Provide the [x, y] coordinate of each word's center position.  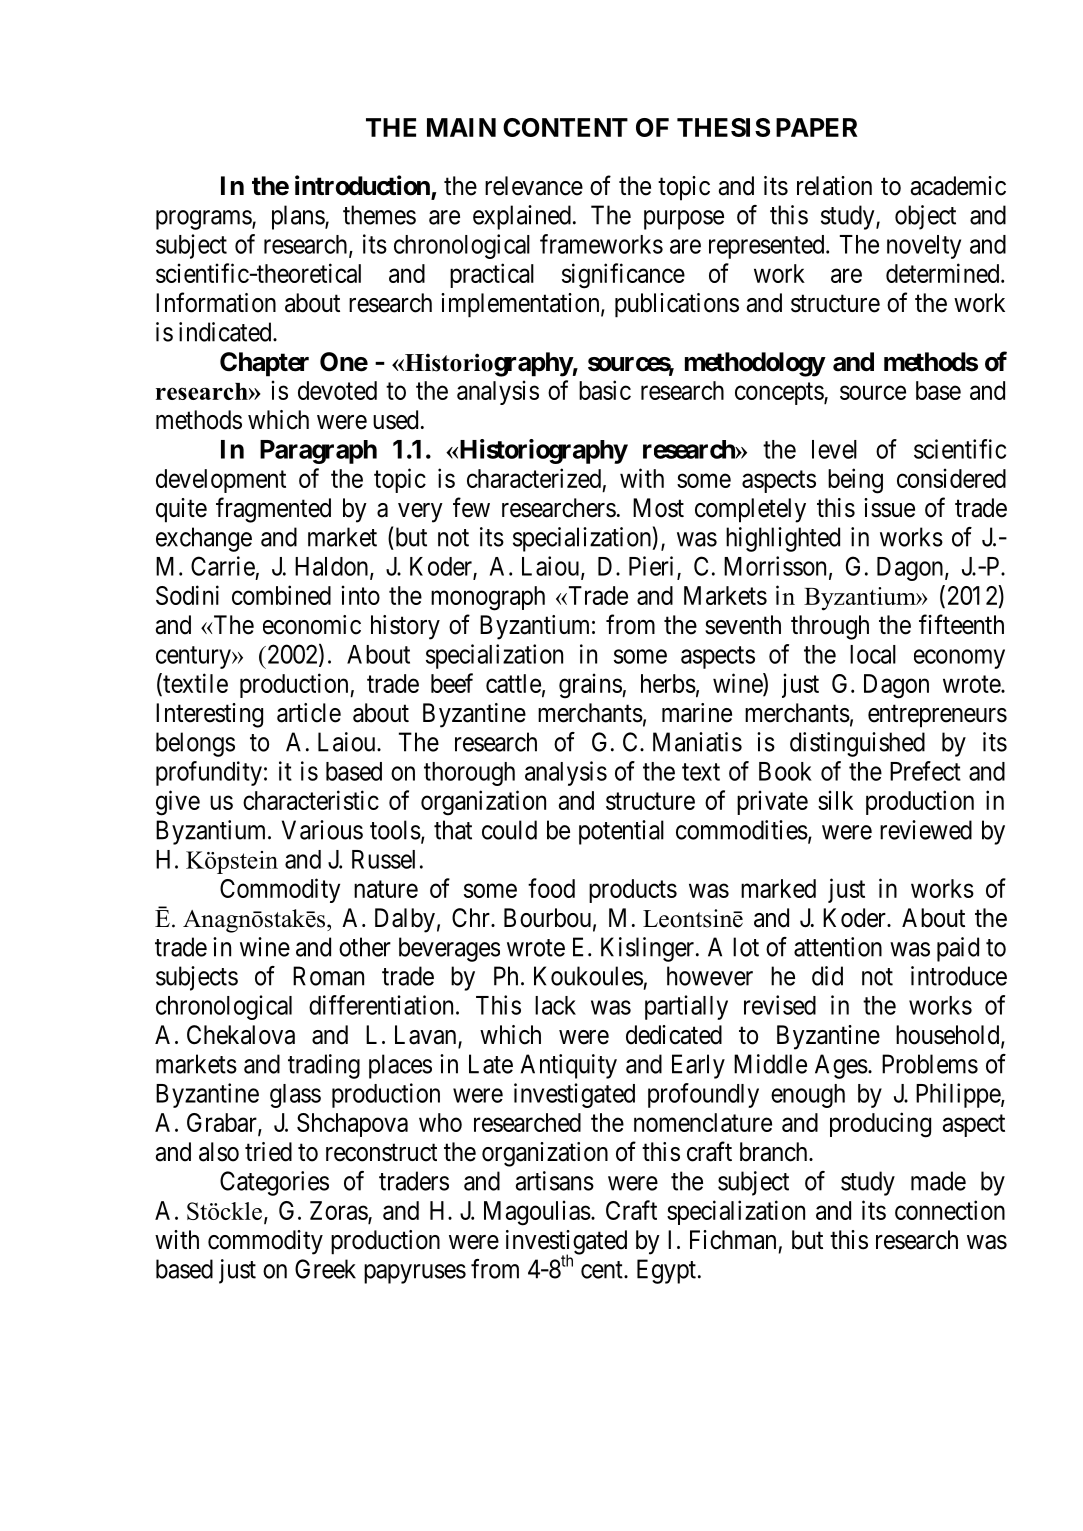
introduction [362, 185]
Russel [383, 859]
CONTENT [565, 127]
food [551, 888]
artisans [554, 1181]
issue [889, 508]
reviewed [926, 830]
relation [834, 186]
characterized [534, 478]
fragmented [273, 510]
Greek [325, 1269]
